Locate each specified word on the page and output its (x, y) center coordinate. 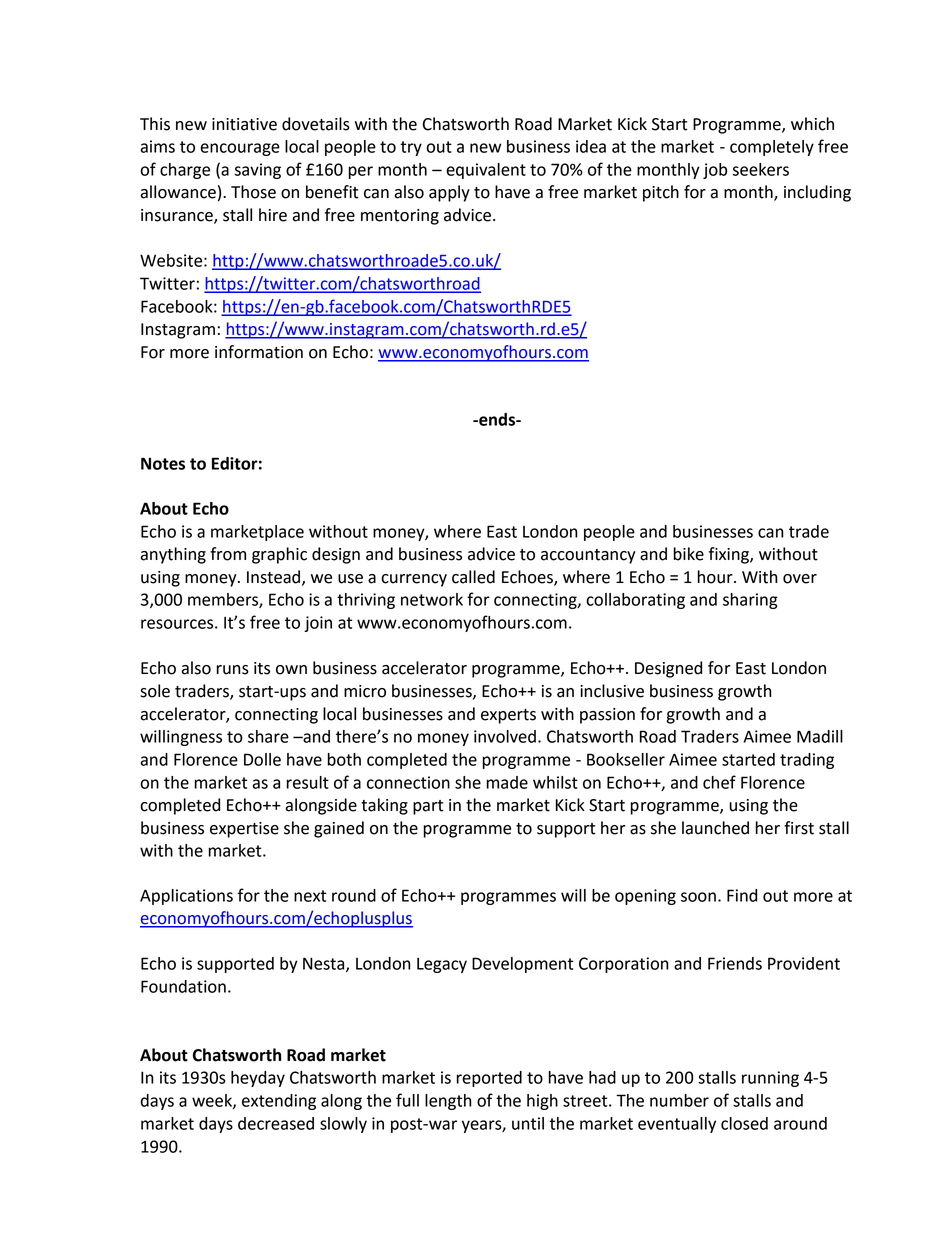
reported (489, 1079)
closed (744, 1123)
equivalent (486, 171)
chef (719, 782)
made (507, 782)
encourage (240, 149)
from (228, 554)
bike (689, 554)
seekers (761, 169)
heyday (258, 1079)
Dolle (262, 759)
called (473, 577)
